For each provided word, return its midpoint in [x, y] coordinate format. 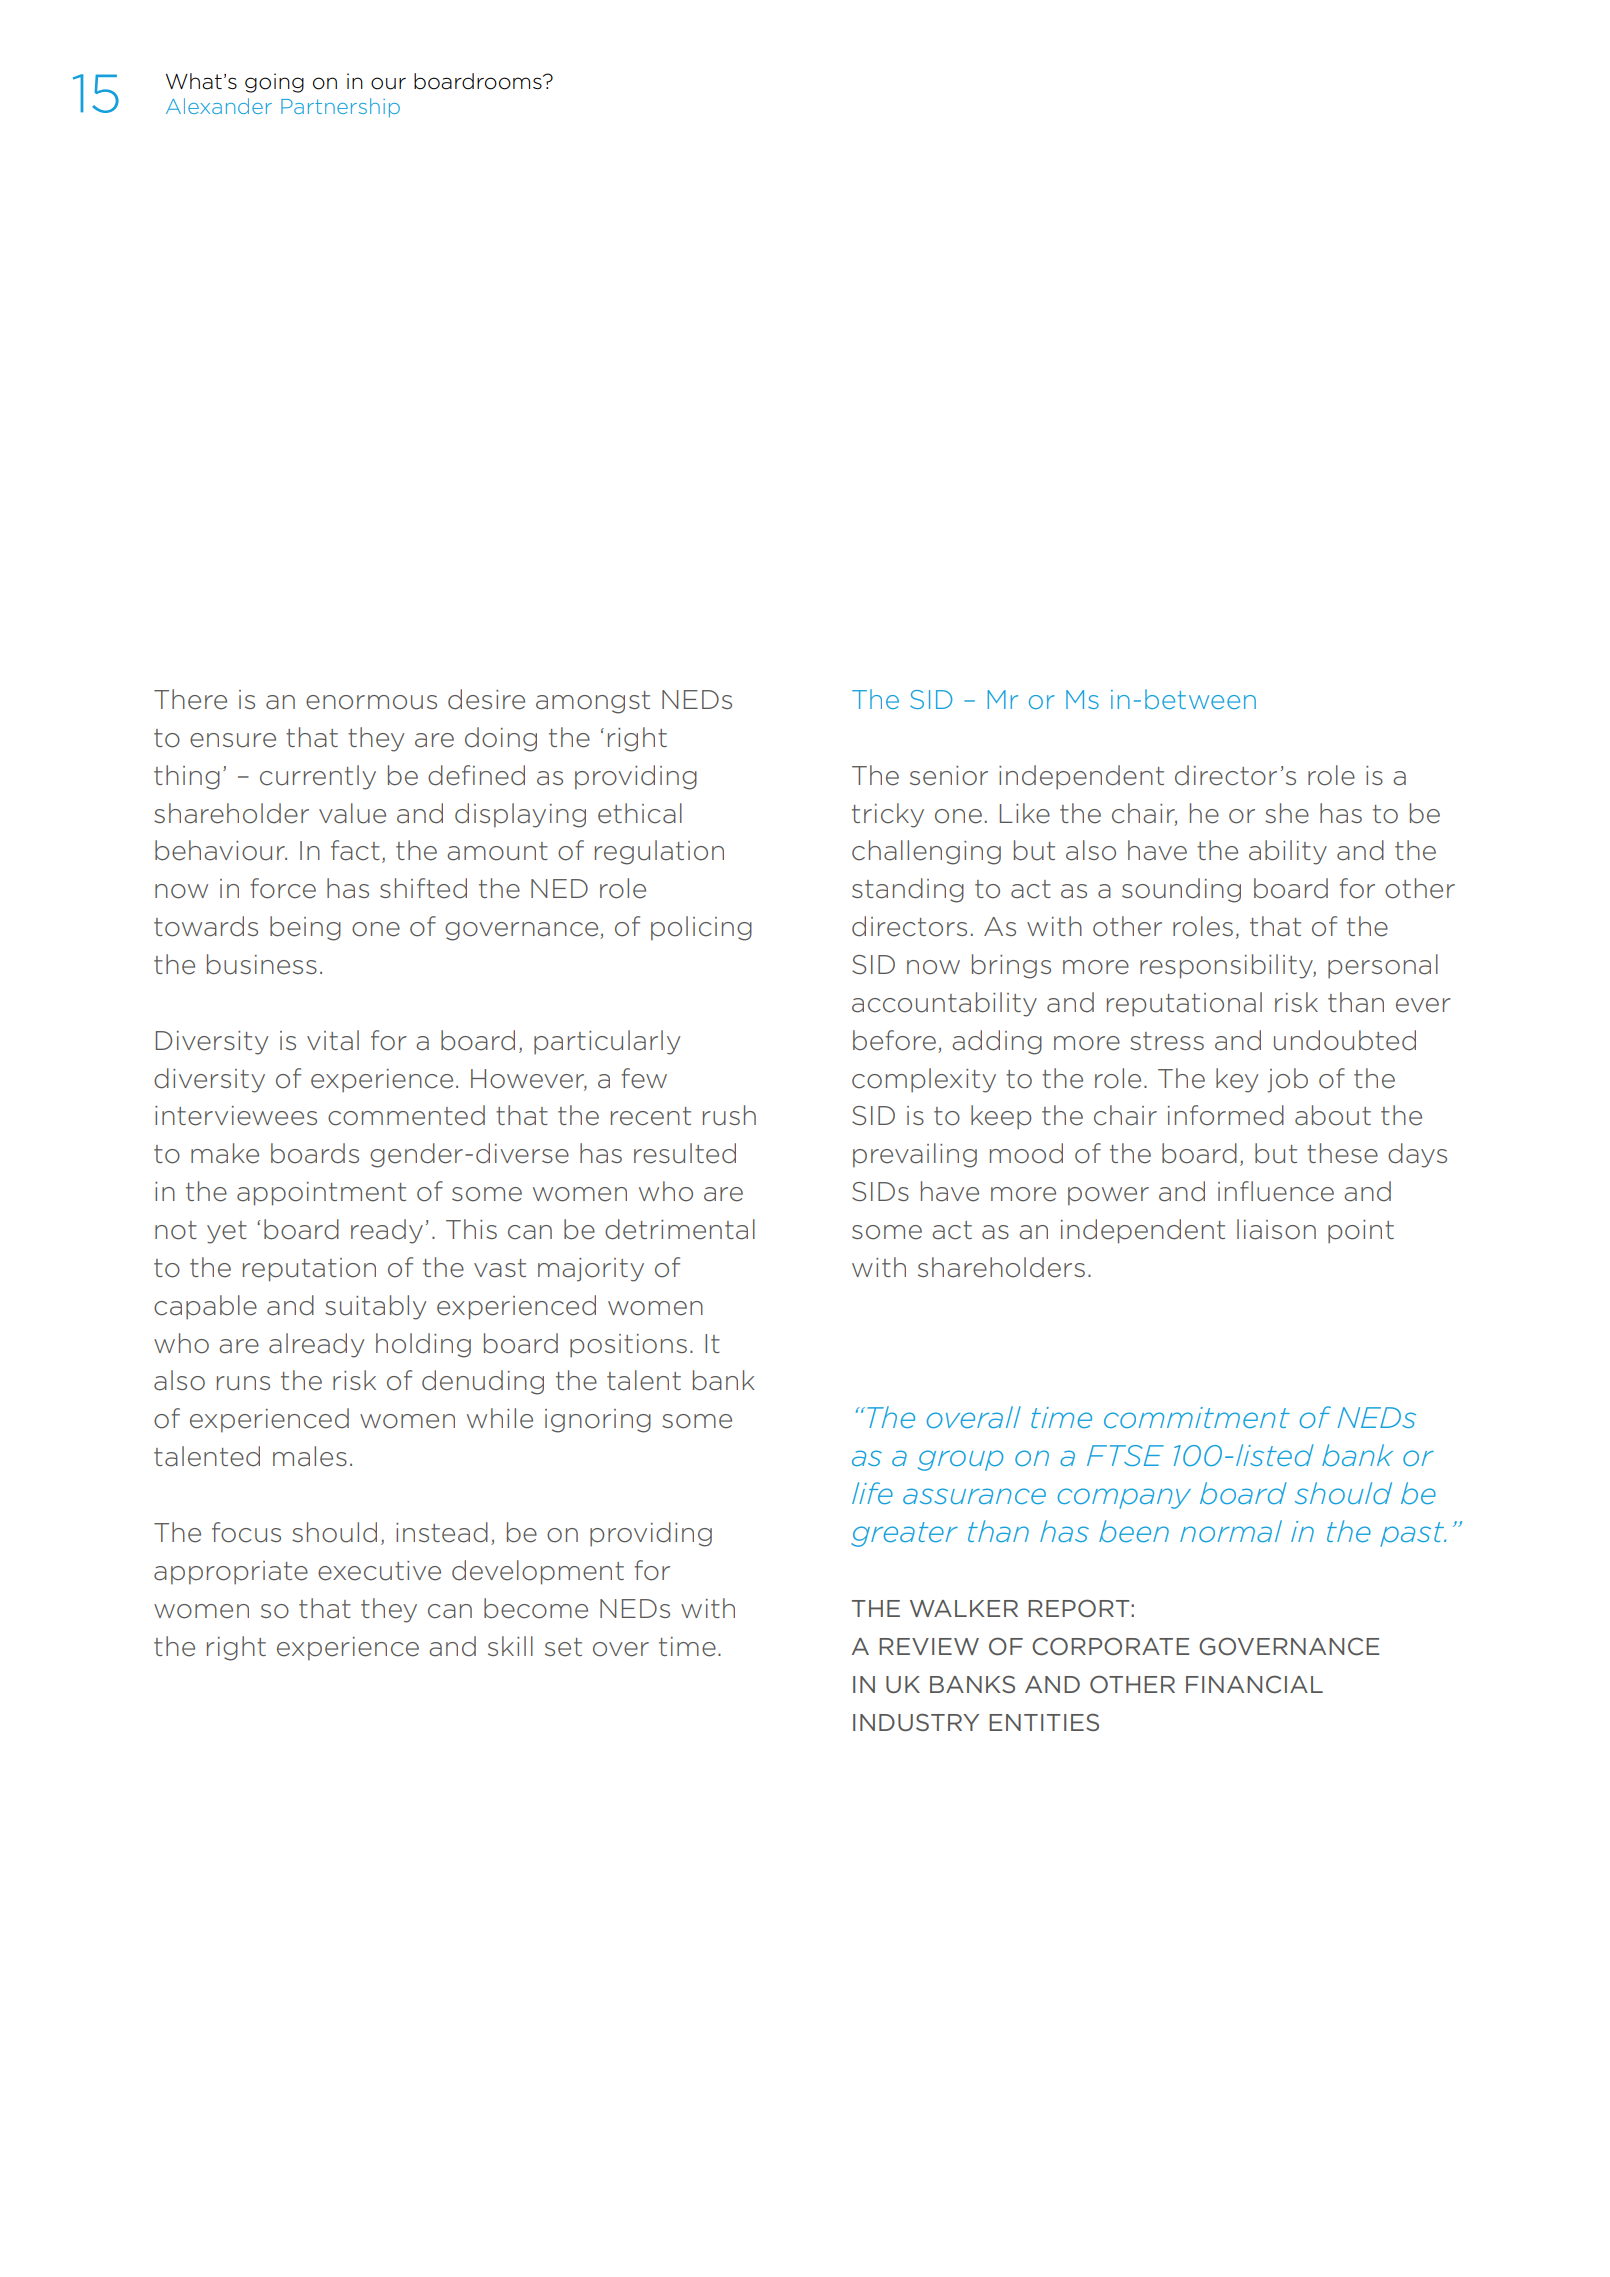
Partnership [340, 108]
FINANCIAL [1254, 1684]
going [274, 83]
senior [949, 776]
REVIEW [929, 1646]
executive [379, 1571]
